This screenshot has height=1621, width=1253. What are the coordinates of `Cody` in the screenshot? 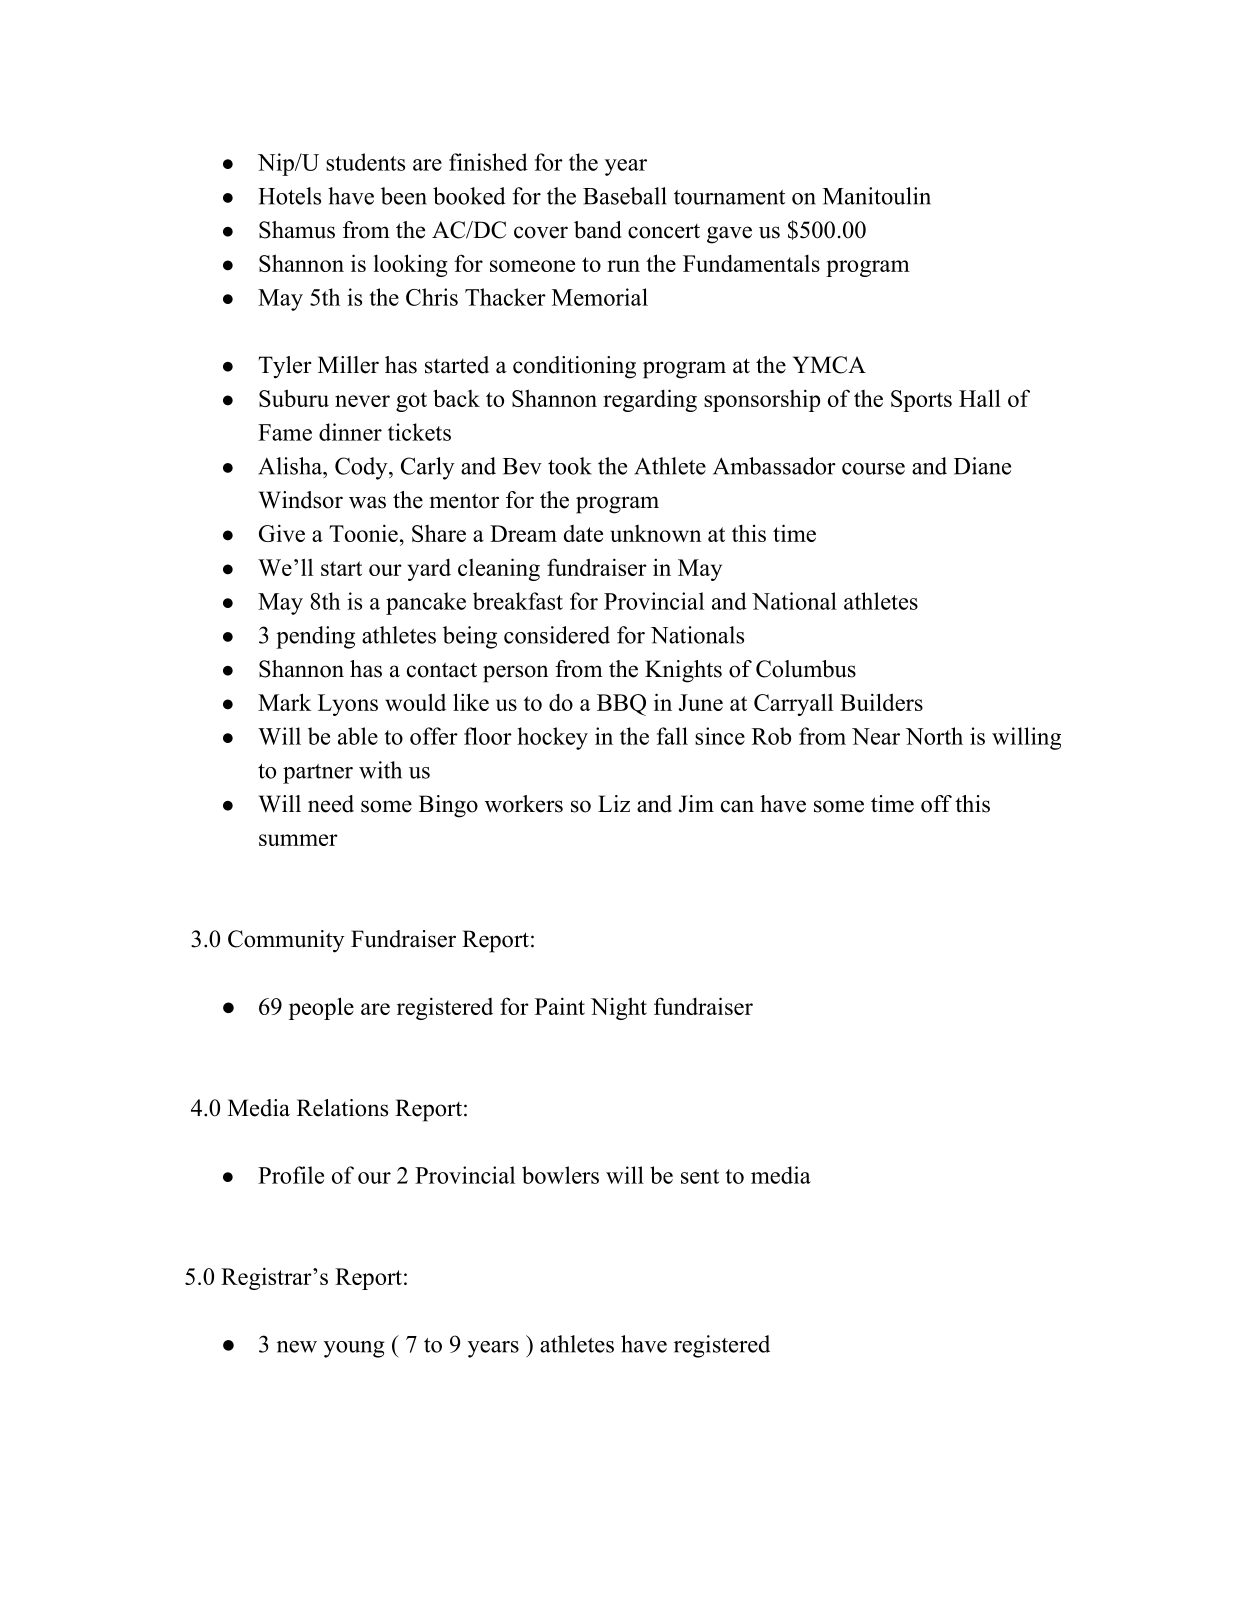 It's located at (362, 468).
